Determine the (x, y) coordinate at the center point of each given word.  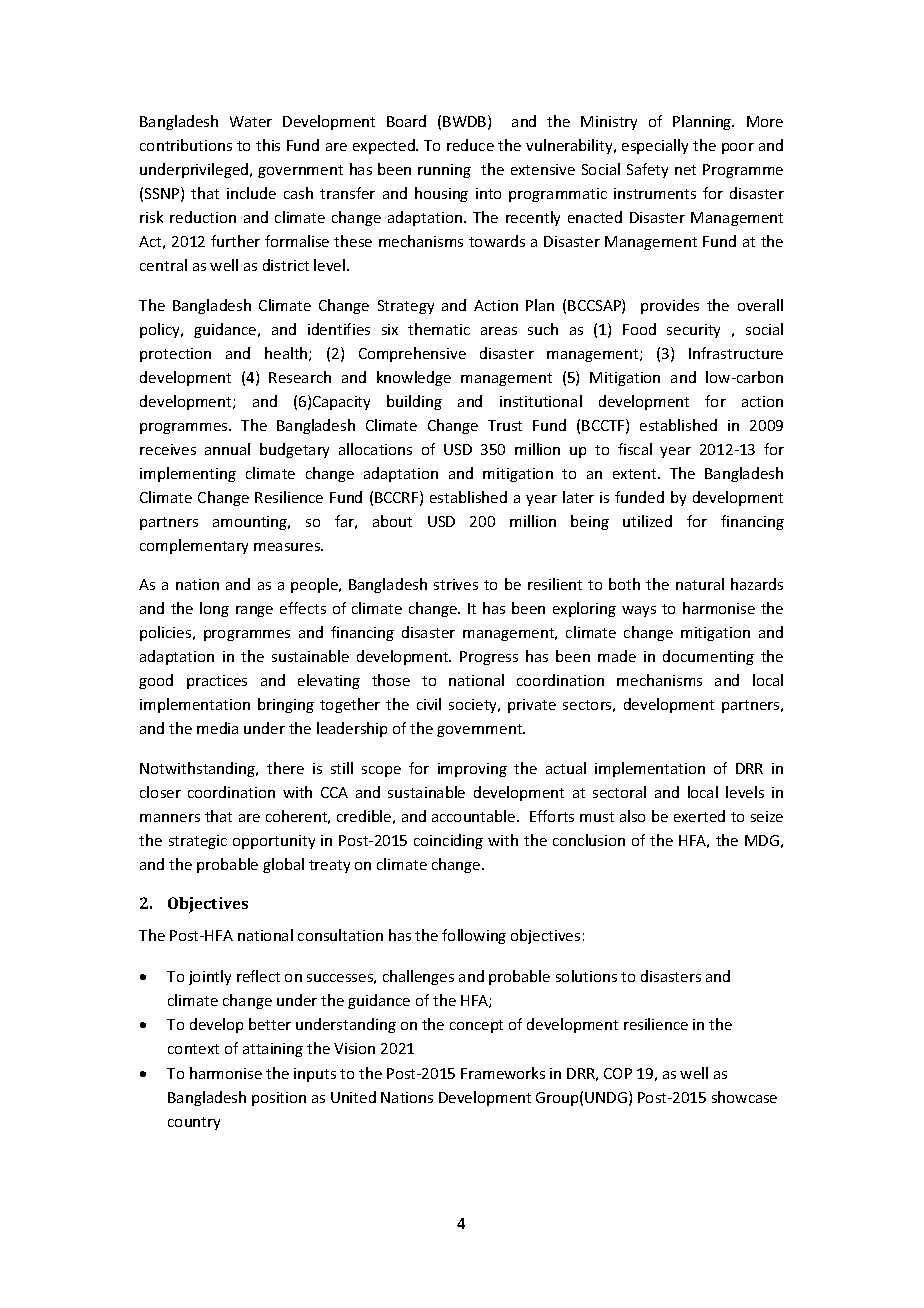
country (194, 1123)
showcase (744, 1097)
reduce (470, 145)
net (685, 170)
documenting (708, 657)
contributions (186, 145)
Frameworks (503, 1073)
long (214, 609)
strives (456, 584)
